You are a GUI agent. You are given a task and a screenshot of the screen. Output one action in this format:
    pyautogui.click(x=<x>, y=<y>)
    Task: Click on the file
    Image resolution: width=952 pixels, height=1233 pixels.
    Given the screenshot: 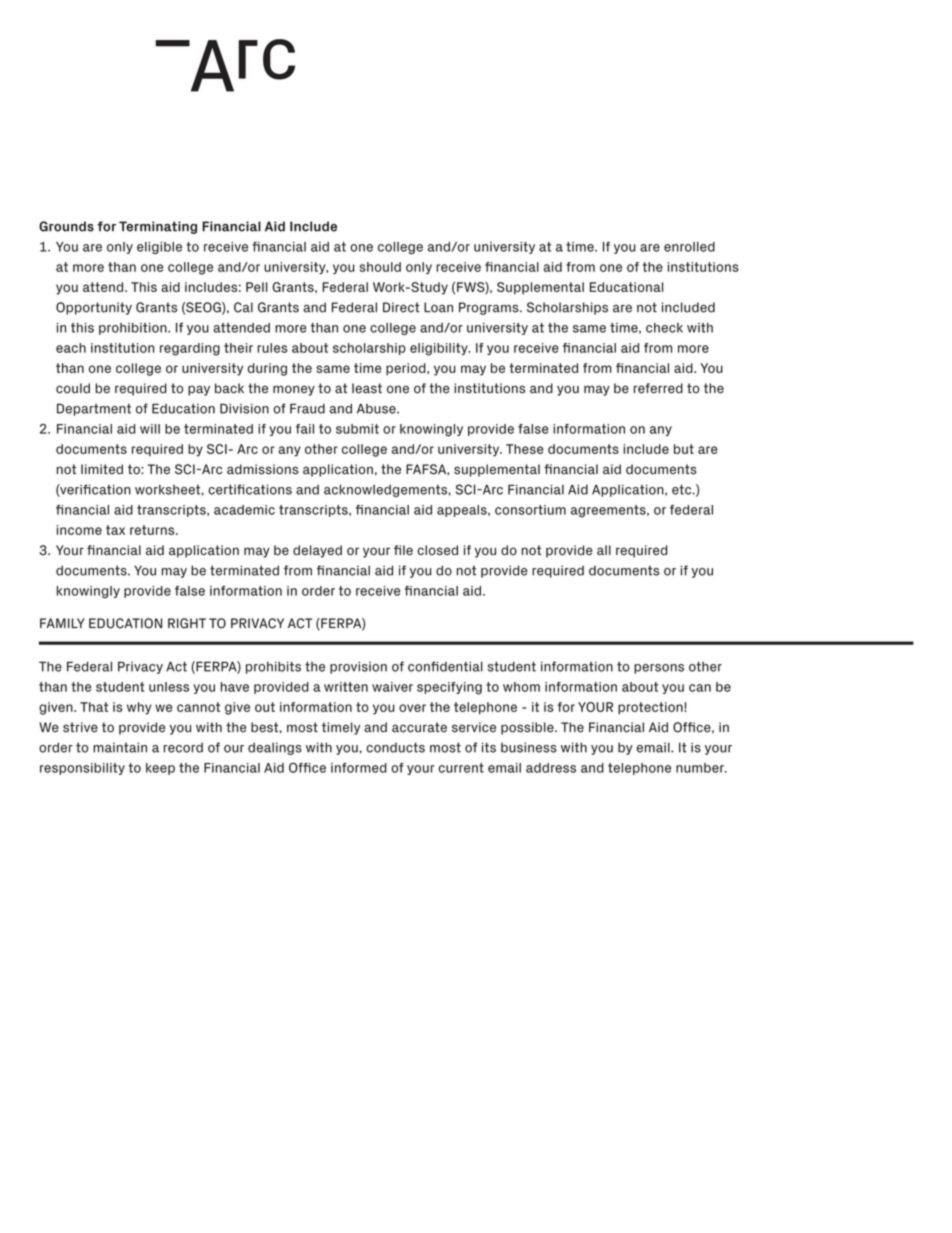 What is the action you would take?
    pyautogui.click(x=403, y=550)
